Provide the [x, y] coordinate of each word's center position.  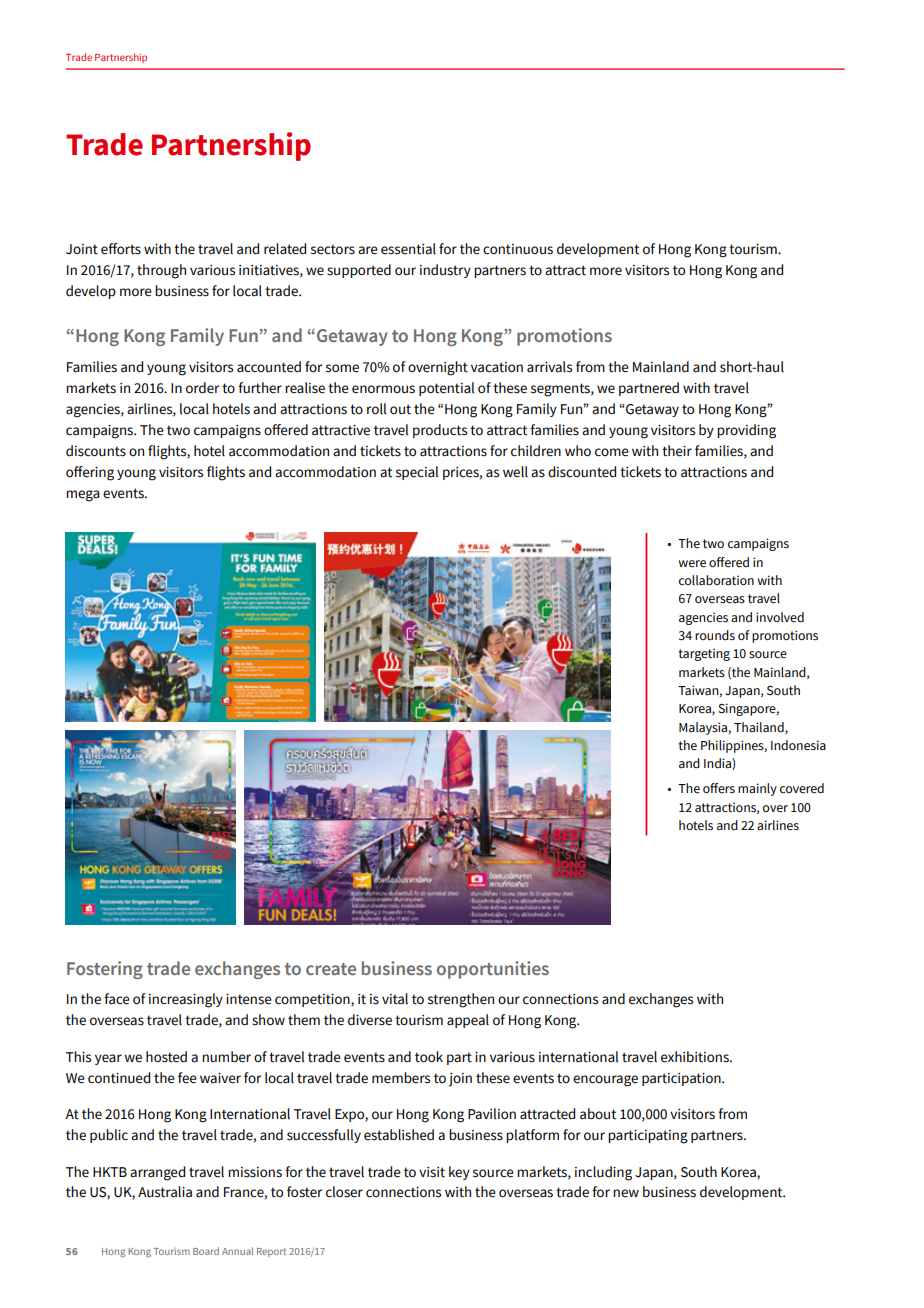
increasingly [186, 1000]
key [459, 1173]
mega [83, 496]
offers [719, 788]
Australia [165, 1192]
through [161, 271]
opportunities [493, 970]
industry [445, 271]
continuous [518, 249]
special [417, 473]
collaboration [716, 580]
